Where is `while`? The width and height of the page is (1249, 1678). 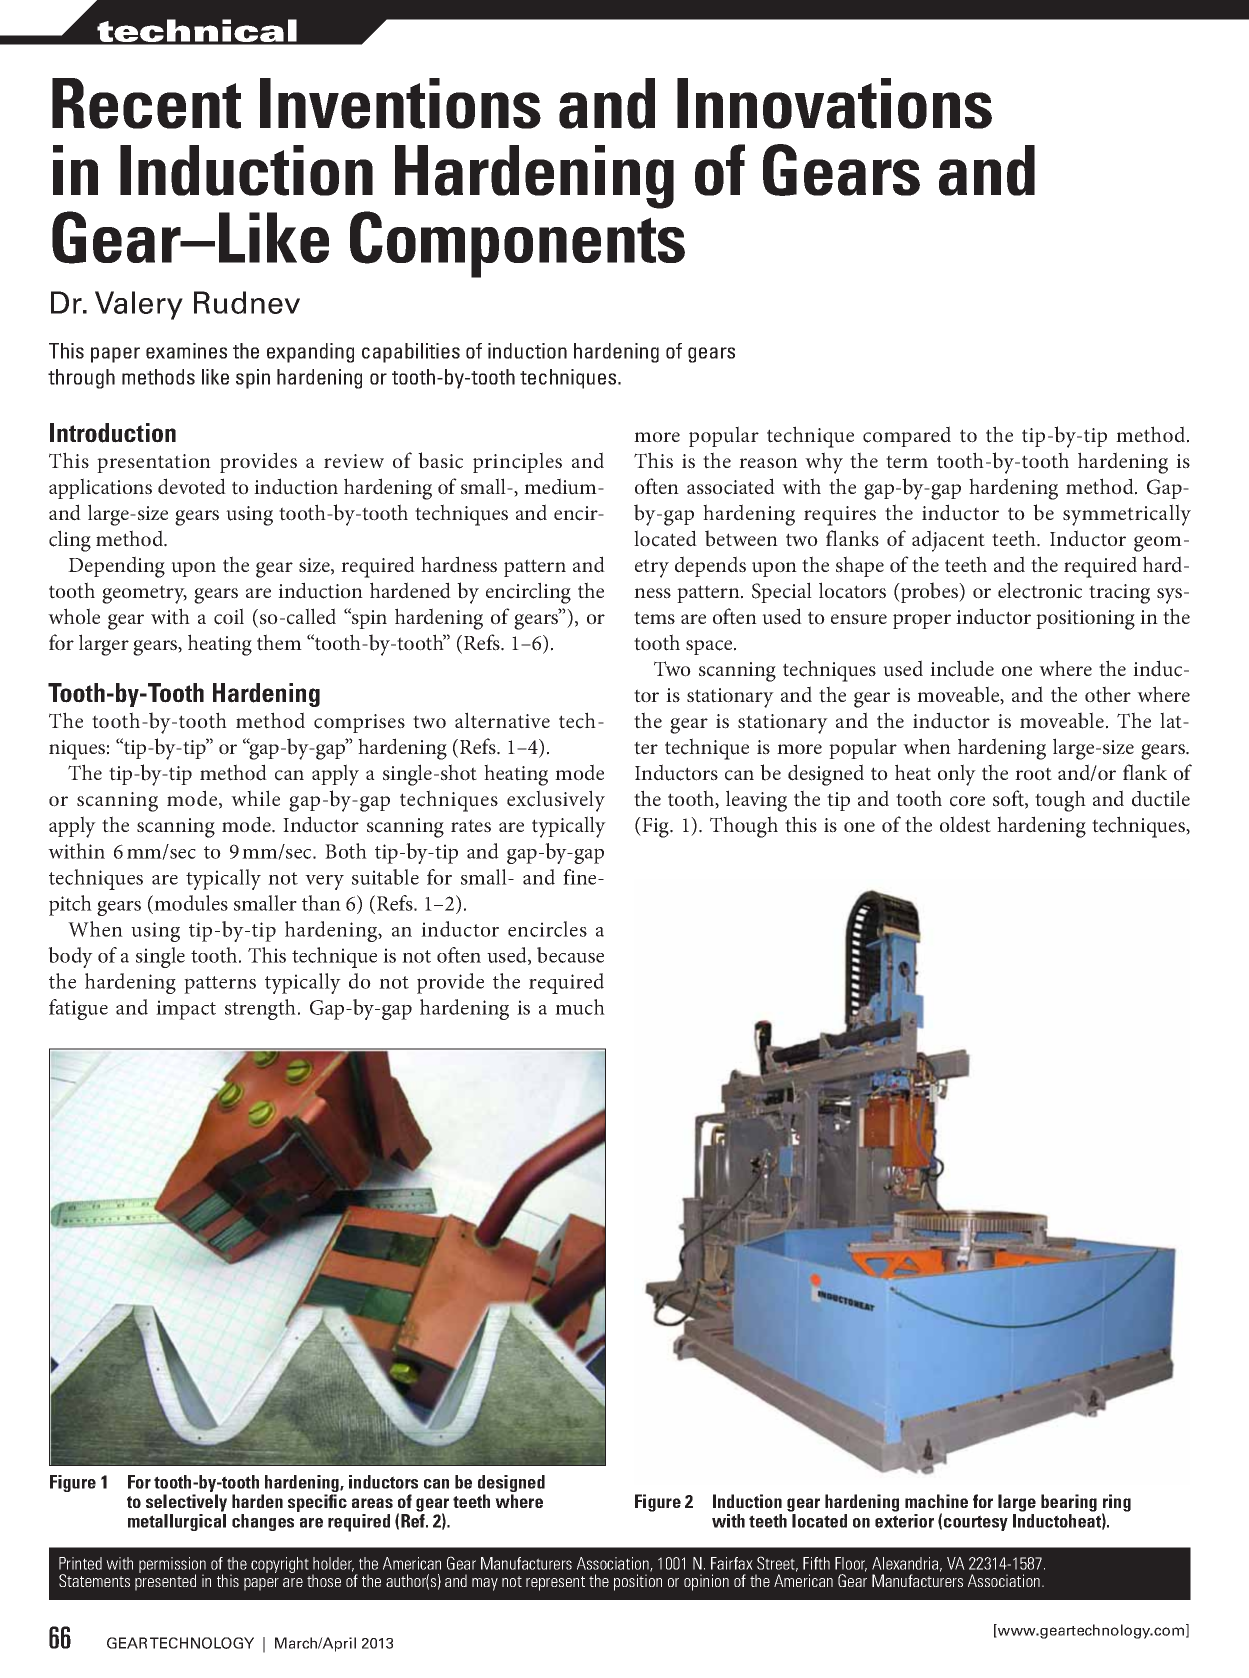 while is located at coordinates (255, 798).
